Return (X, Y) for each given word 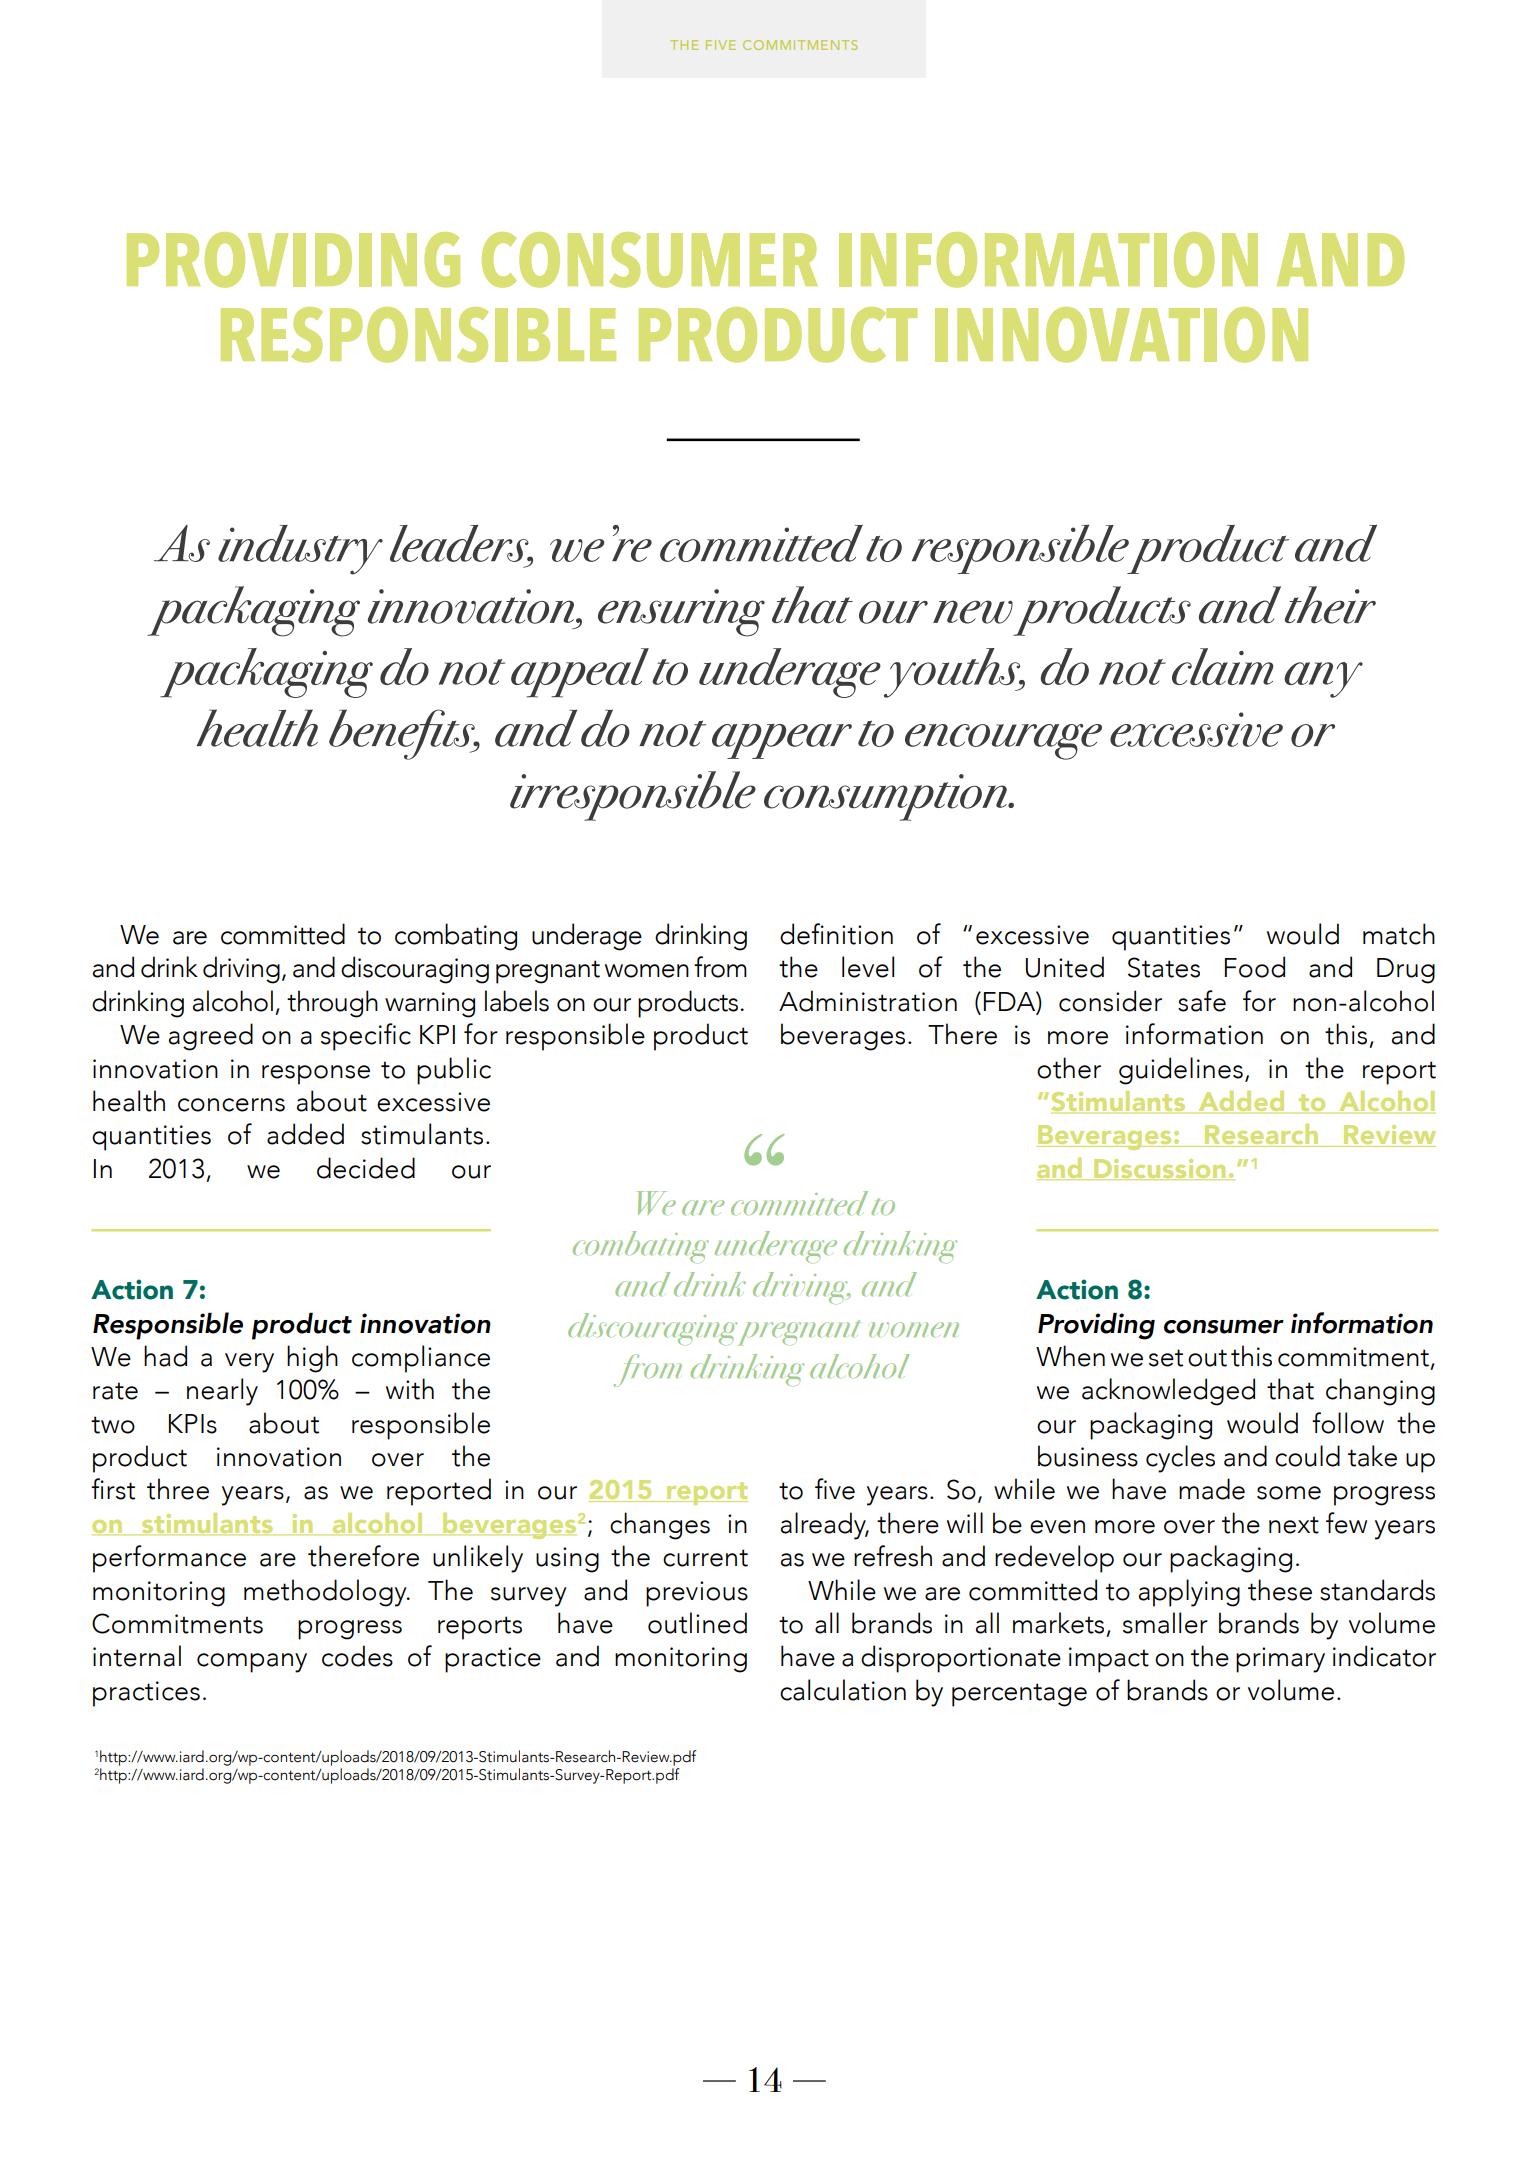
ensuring (681, 613)
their (1330, 605)
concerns (231, 1105)
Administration (868, 1001)
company (252, 1663)
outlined (697, 1623)
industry (300, 550)
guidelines (1181, 1071)
